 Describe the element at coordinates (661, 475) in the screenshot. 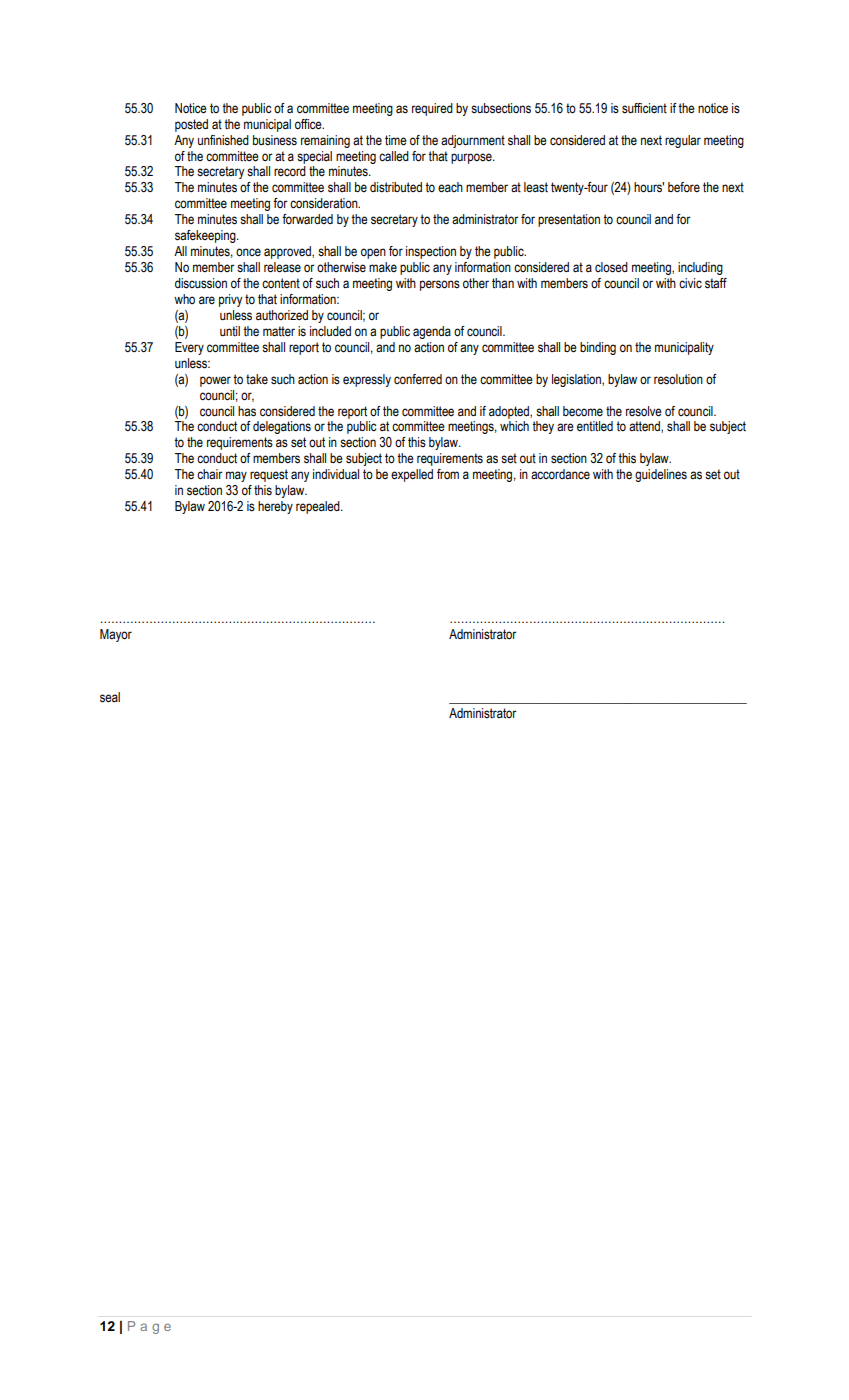

I see `guidelines` at that location.
